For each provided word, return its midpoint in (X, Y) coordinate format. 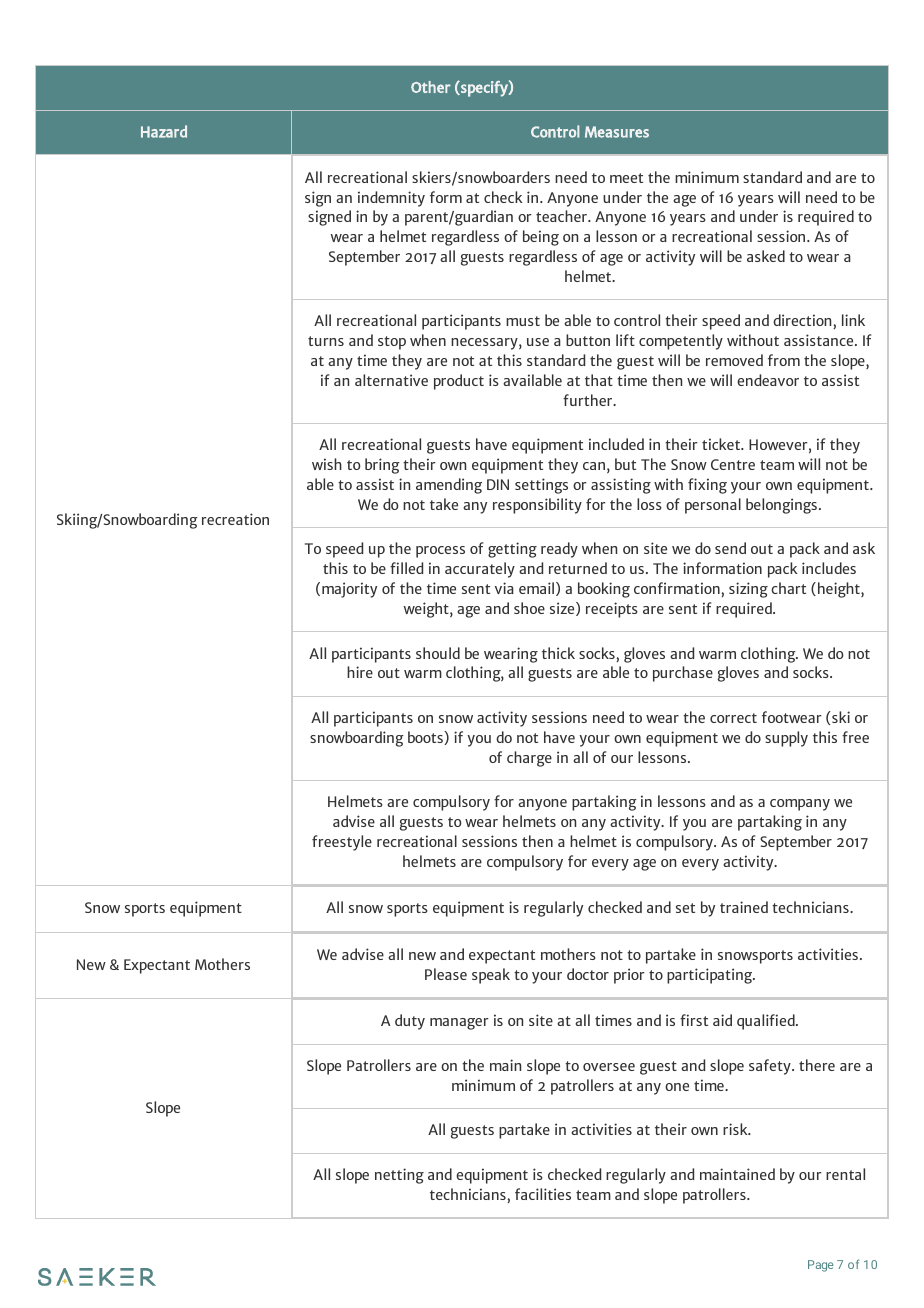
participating (711, 976)
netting (399, 1176)
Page (821, 1266)
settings (541, 486)
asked (766, 256)
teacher (562, 216)
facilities (543, 1194)
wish (327, 464)
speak (491, 976)
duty (410, 1022)
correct (733, 718)
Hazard (164, 131)
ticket (722, 444)
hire (360, 672)
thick (558, 653)
